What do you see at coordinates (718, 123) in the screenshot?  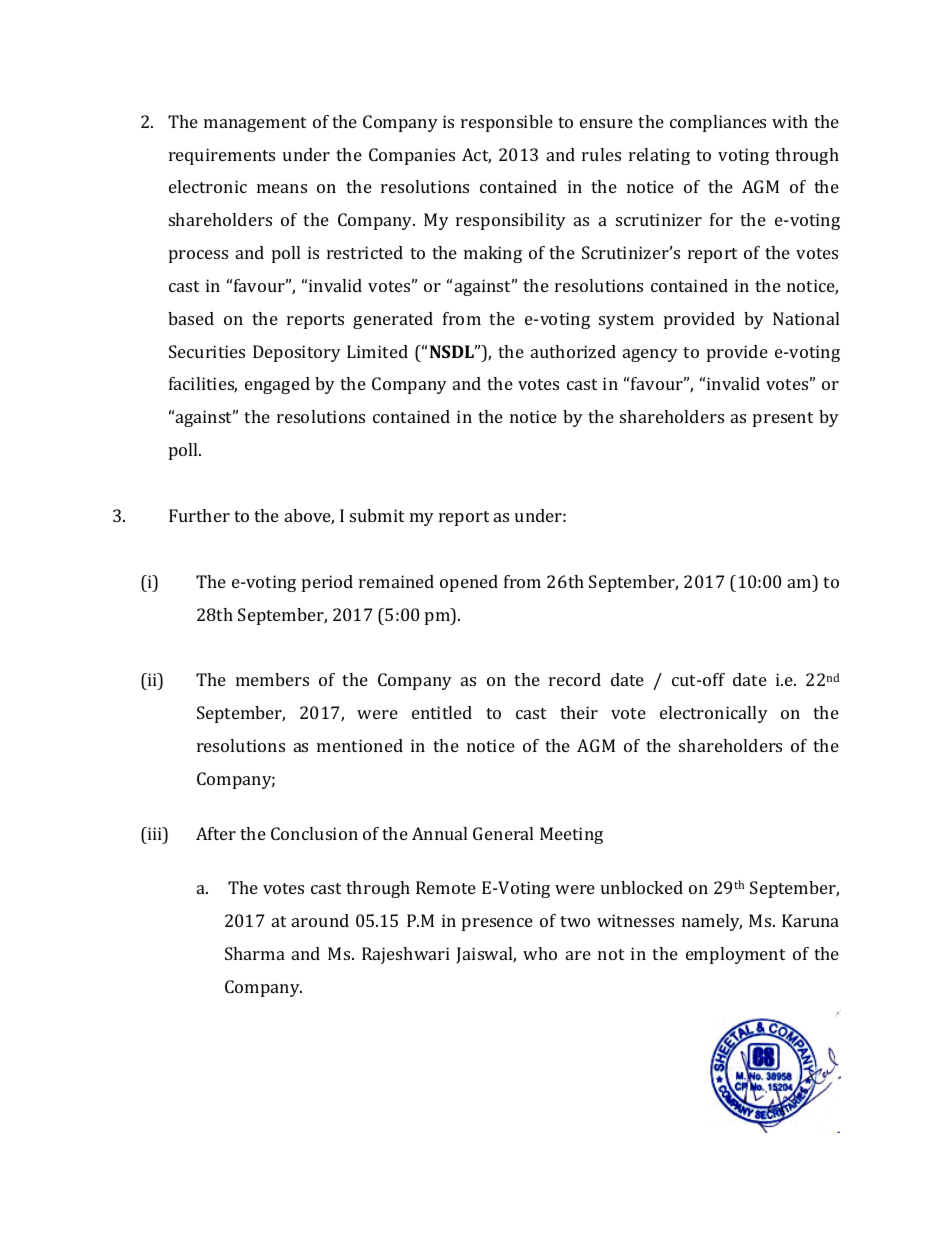 I see `compliances` at bounding box center [718, 123].
